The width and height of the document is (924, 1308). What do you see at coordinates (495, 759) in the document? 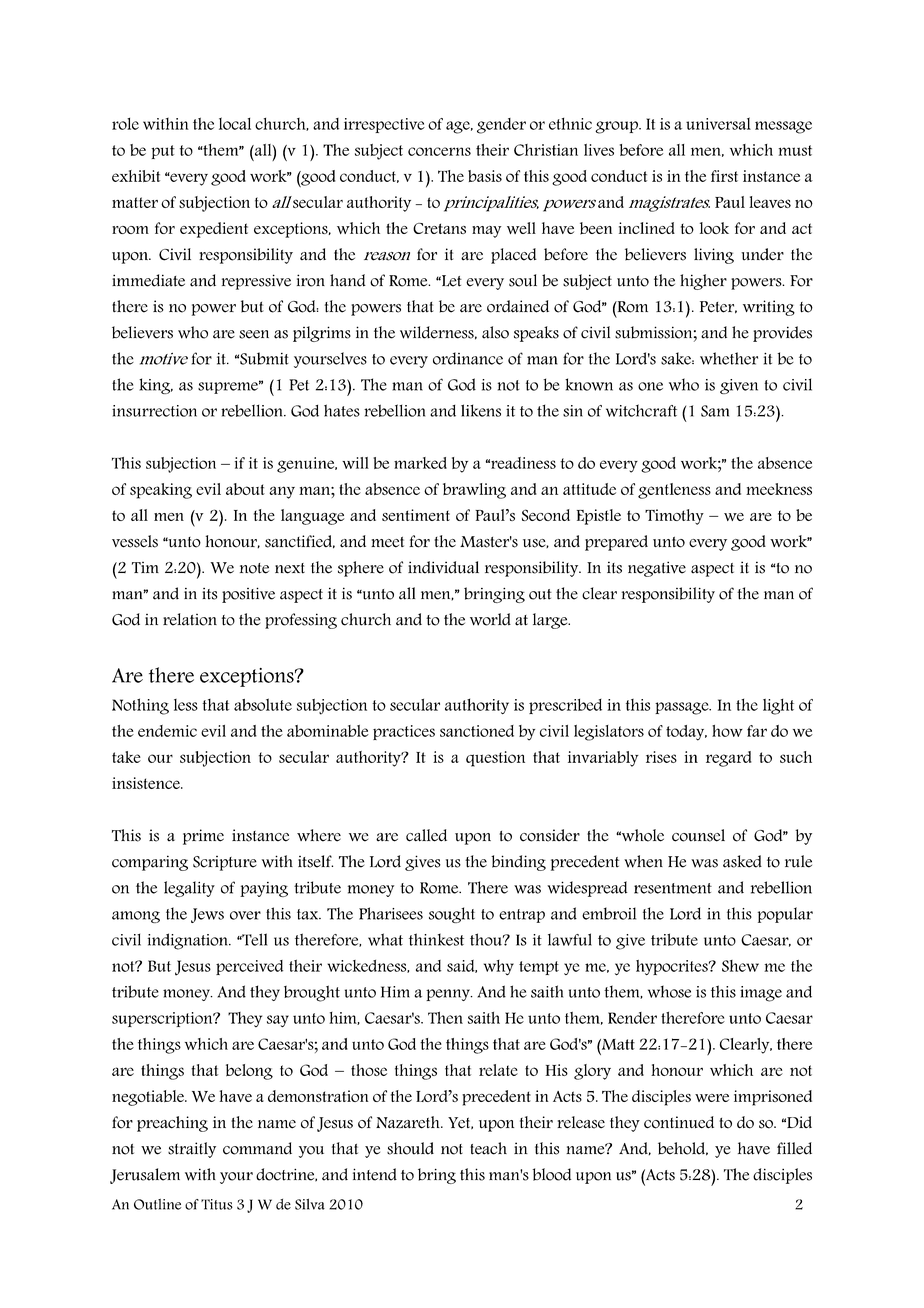
I see `question` at bounding box center [495, 759].
